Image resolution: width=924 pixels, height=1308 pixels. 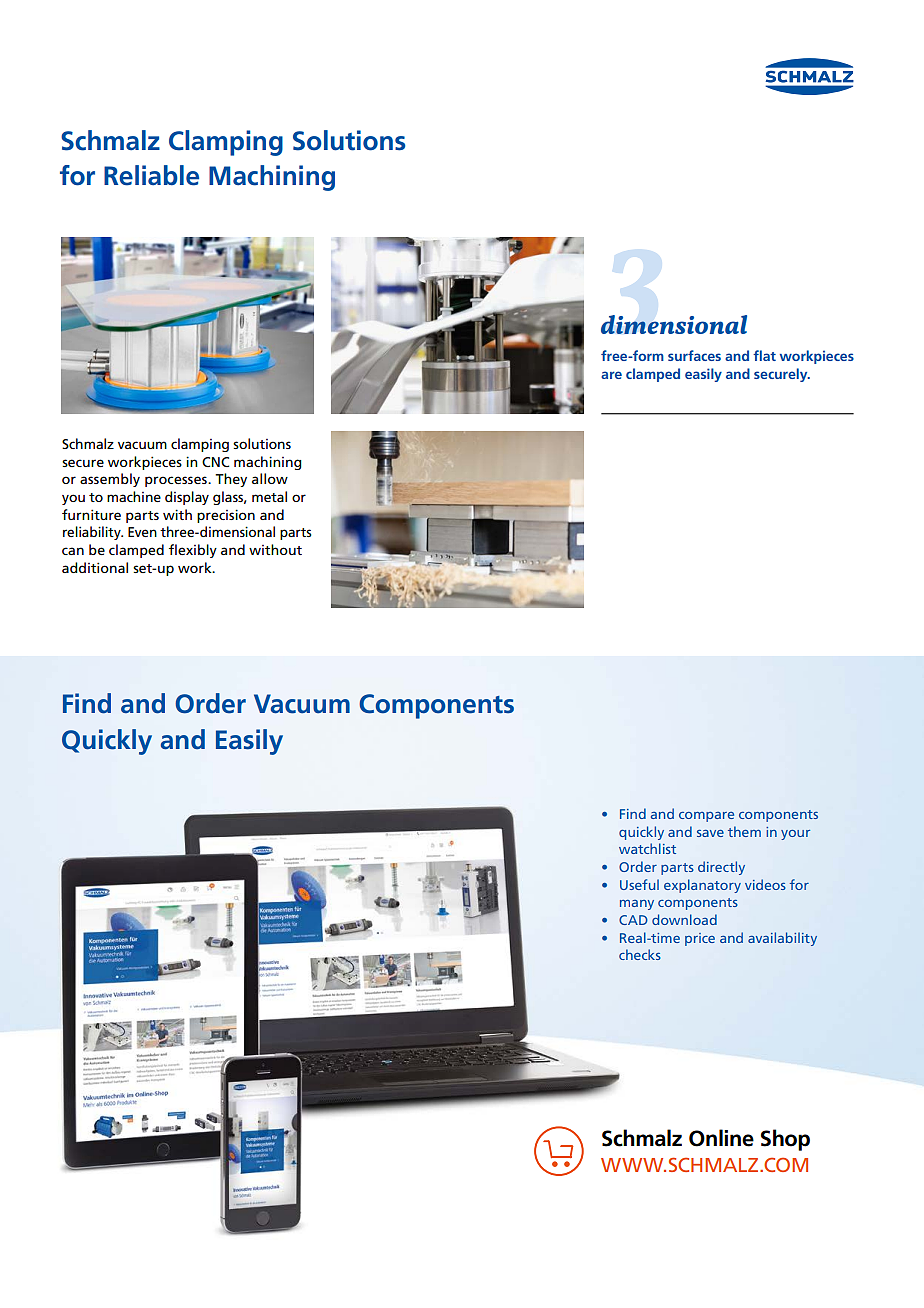 What do you see at coordinates (706, 817) in the screenshot?
I see `compare` at bounding box center [706, 817].
